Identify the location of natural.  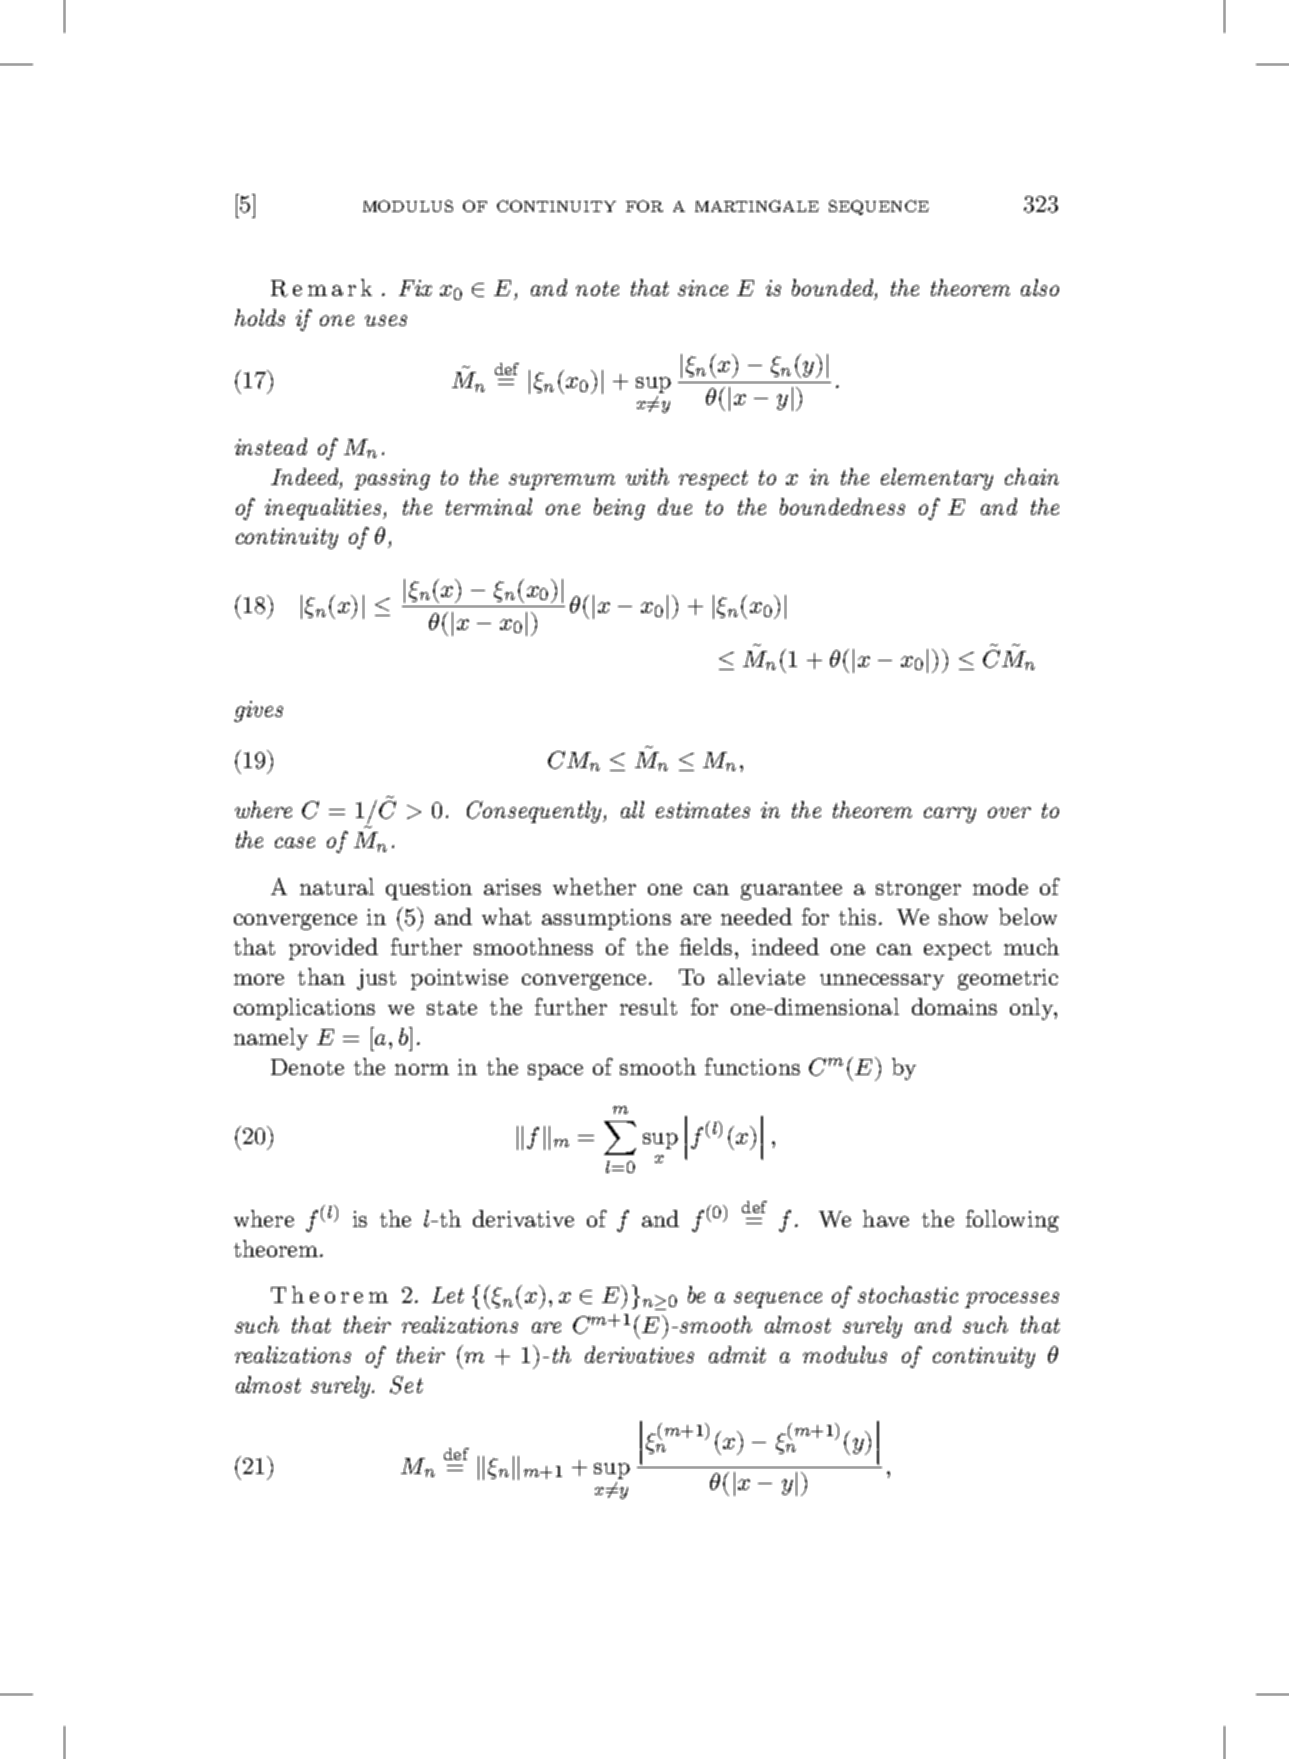
(337, 886).
